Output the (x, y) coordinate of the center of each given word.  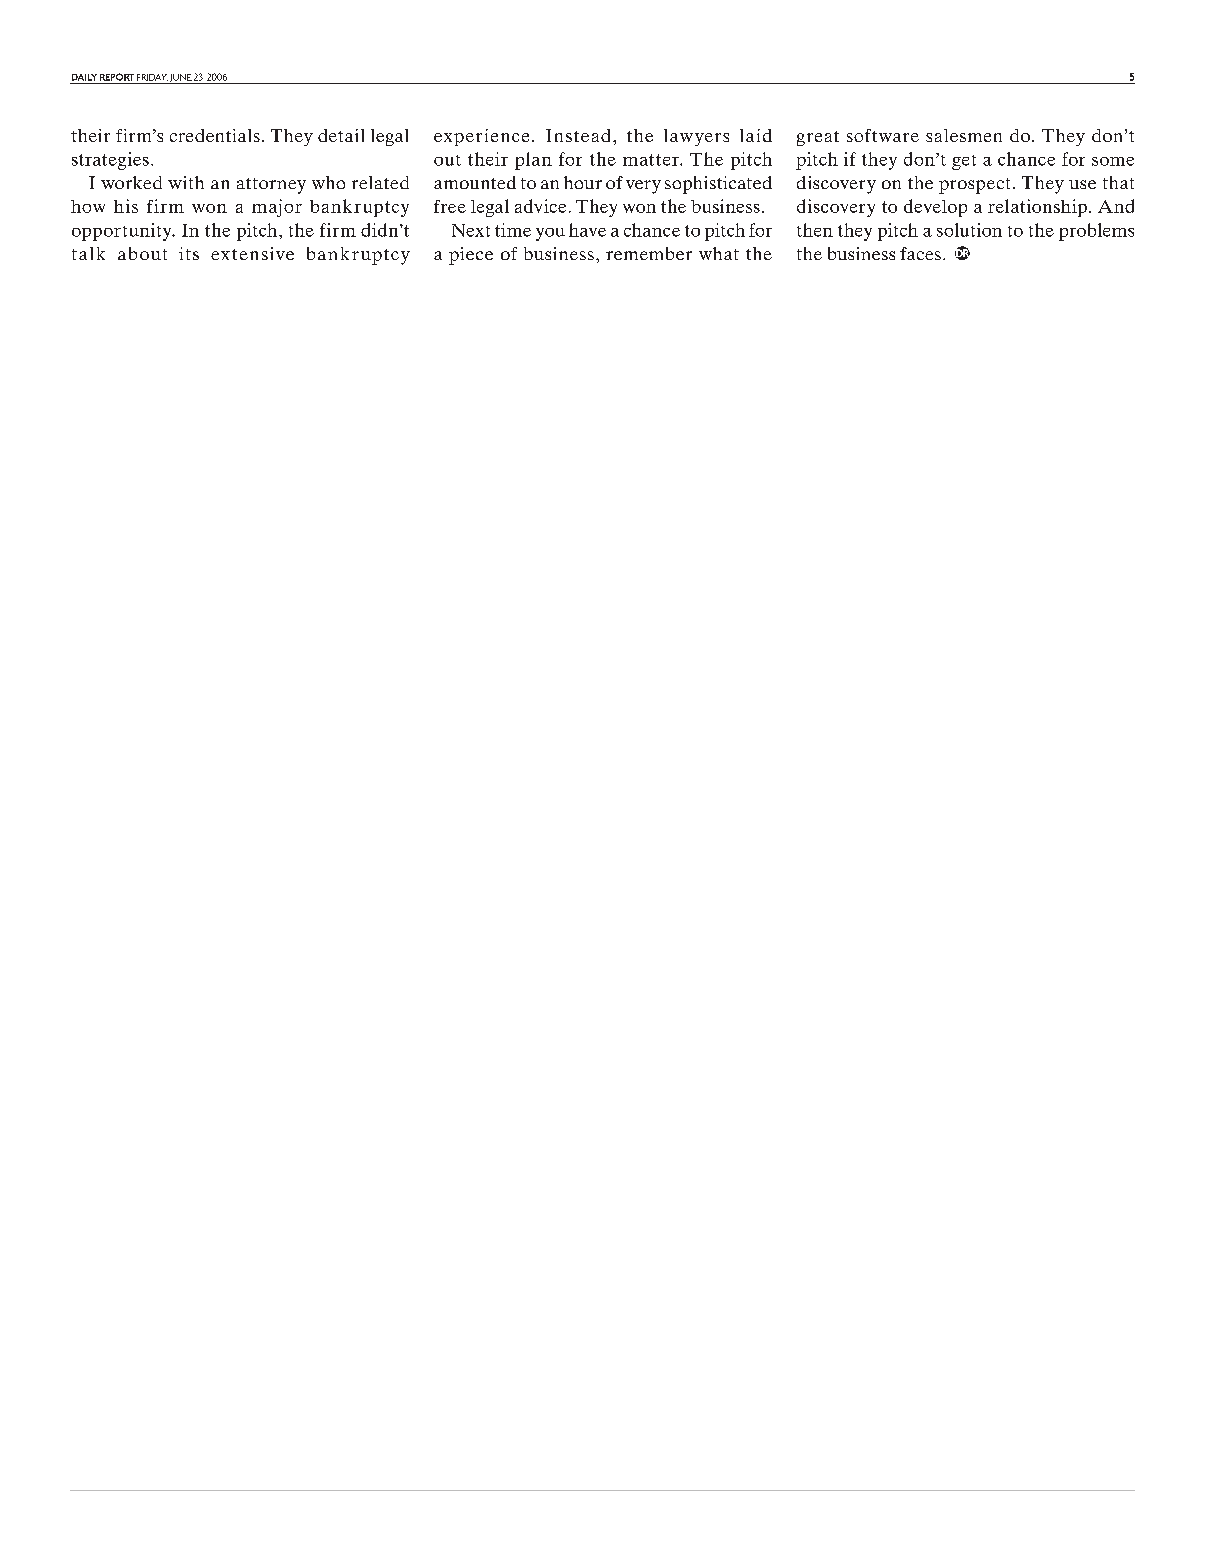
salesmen (964, 135)
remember (649, 253)
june (180, 79)
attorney (271, 186)
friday (152, 77)
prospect (974, 186)
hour (583, 182)
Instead (578, 135)
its (189, 253)
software (883, 135)
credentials (215, 135)
